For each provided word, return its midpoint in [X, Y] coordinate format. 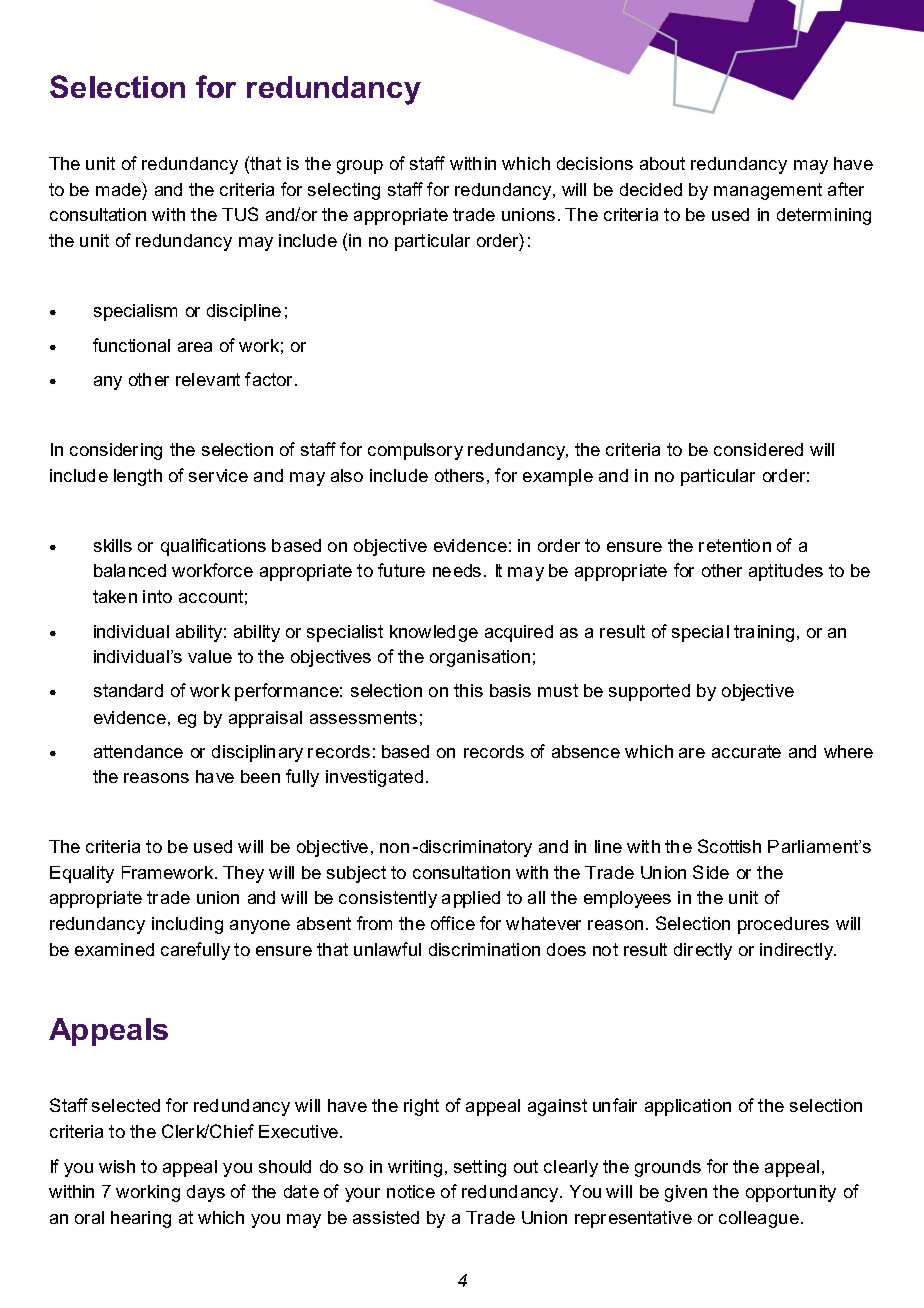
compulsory [415, 451]
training [764, 633]
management [768, 191]
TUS [240, 214]
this [468, 690]
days [206, 1193]
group [360, 167]
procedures [783, 925]
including [187, 925]
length [138, 477]
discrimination [484, 949]
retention [735, 545]
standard [128, 690]
